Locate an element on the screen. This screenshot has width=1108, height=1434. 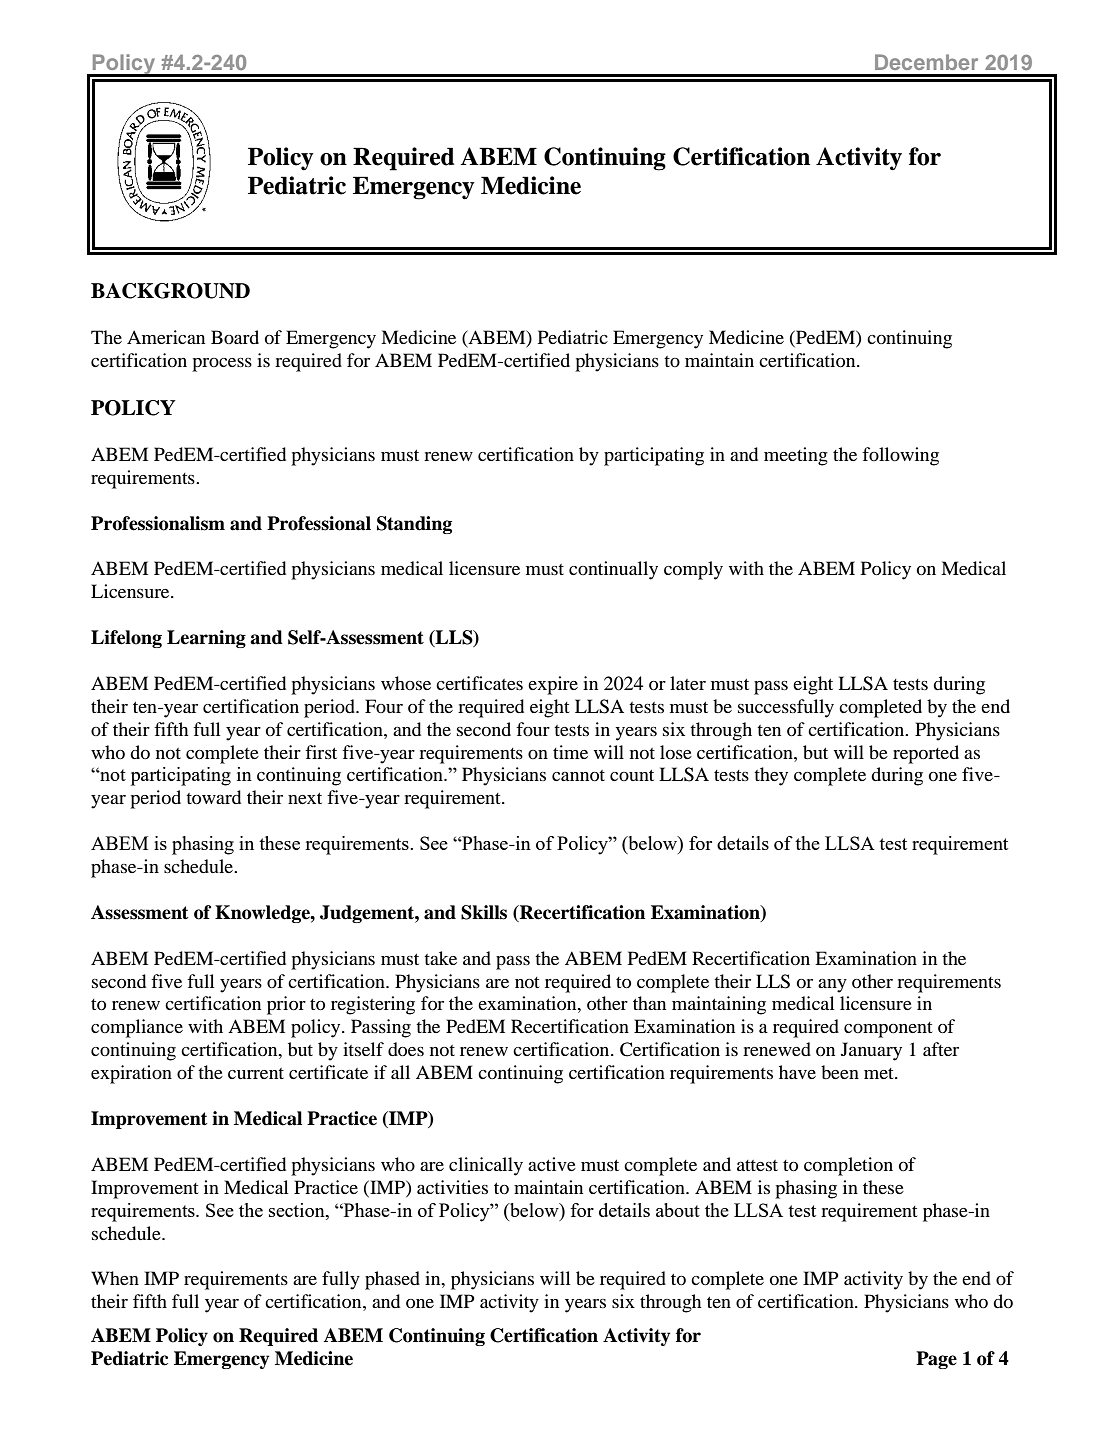
expire is located at coordinates (553, 685).
